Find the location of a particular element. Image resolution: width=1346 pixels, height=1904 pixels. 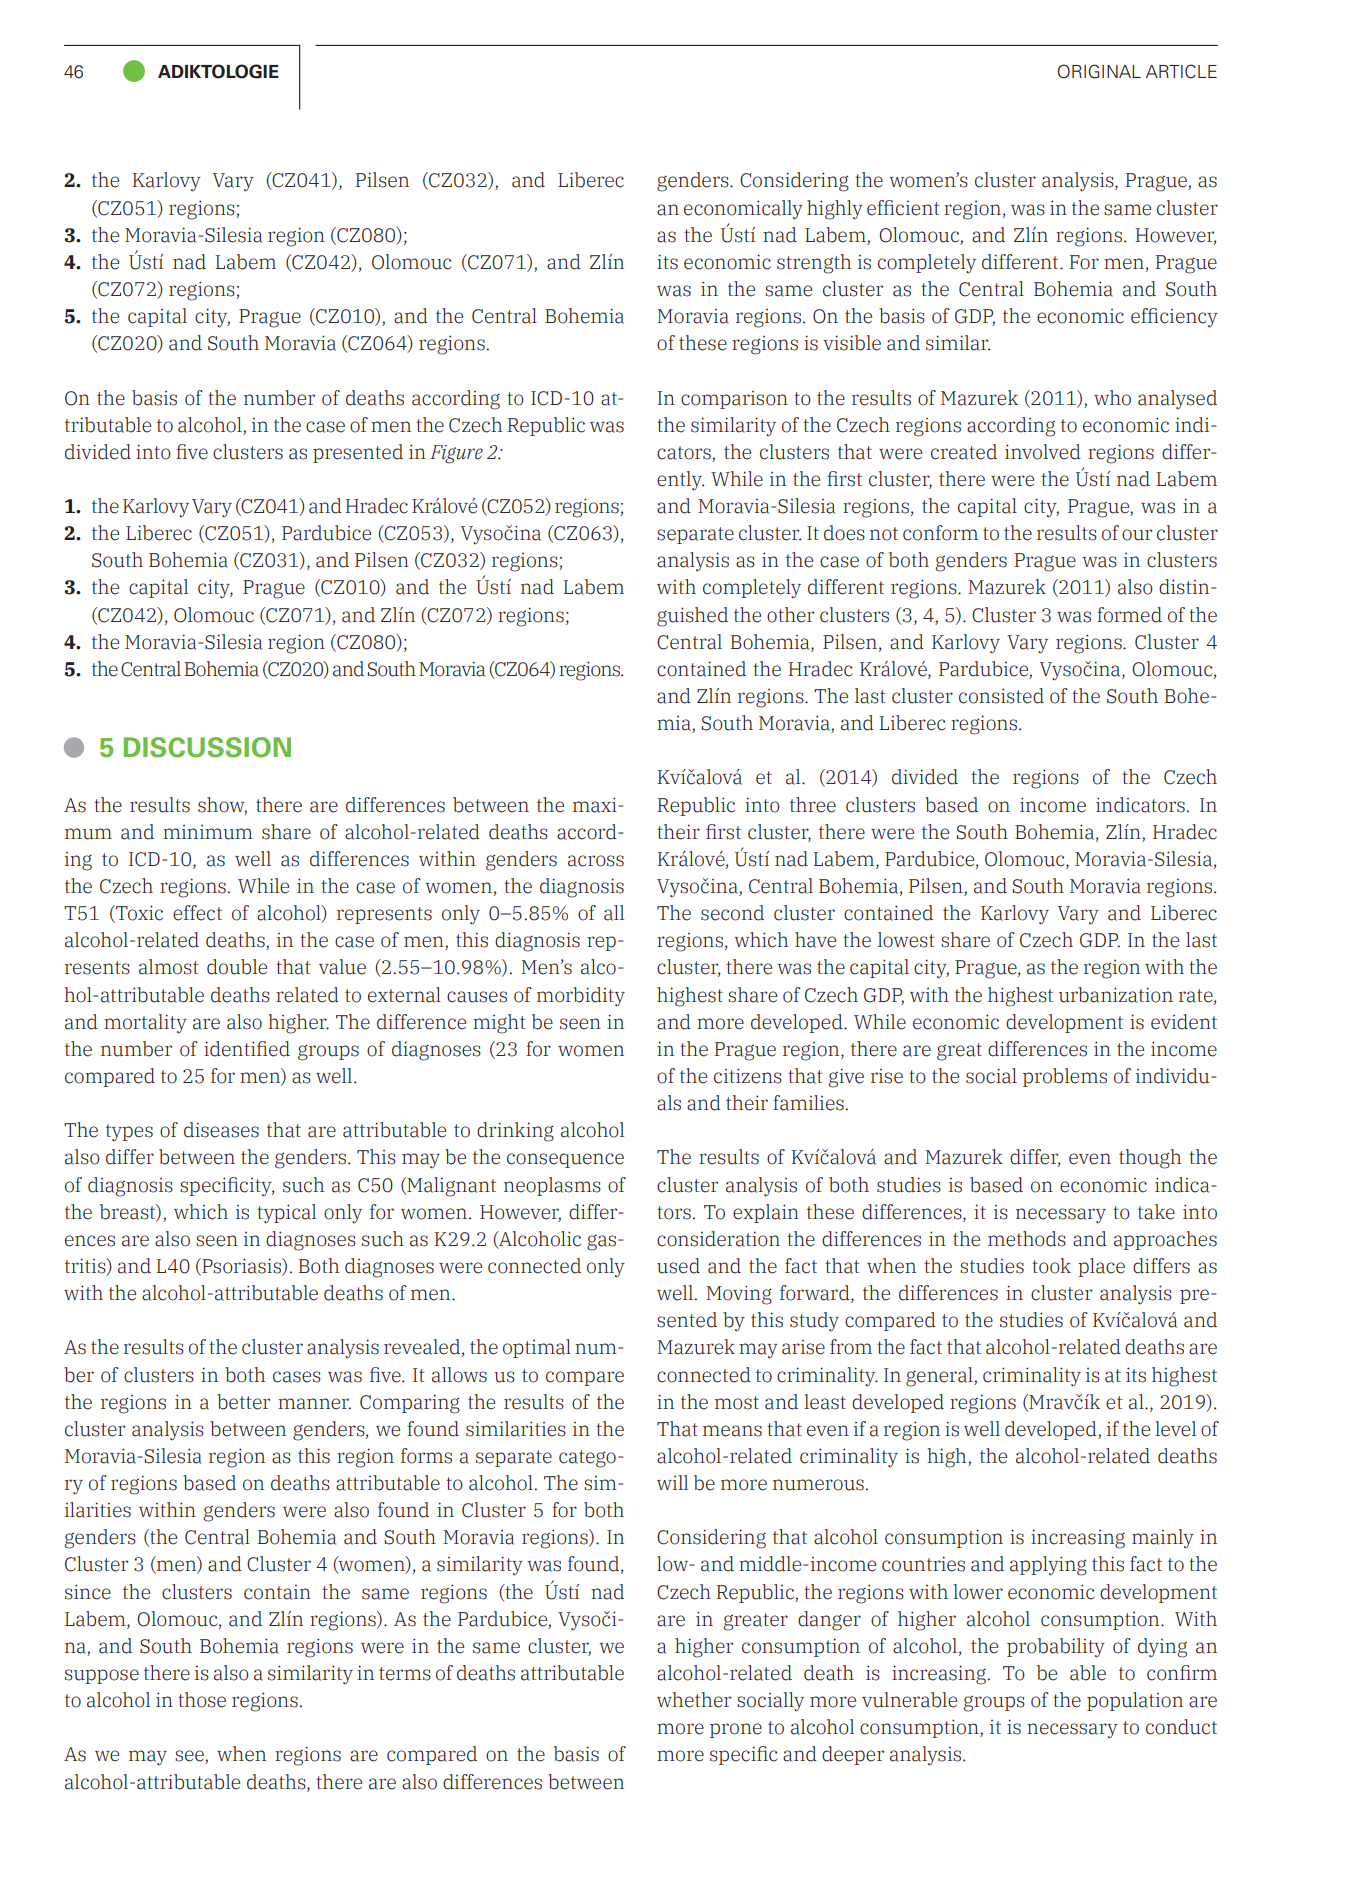

methods is located at coordinates (1027, 1239).
